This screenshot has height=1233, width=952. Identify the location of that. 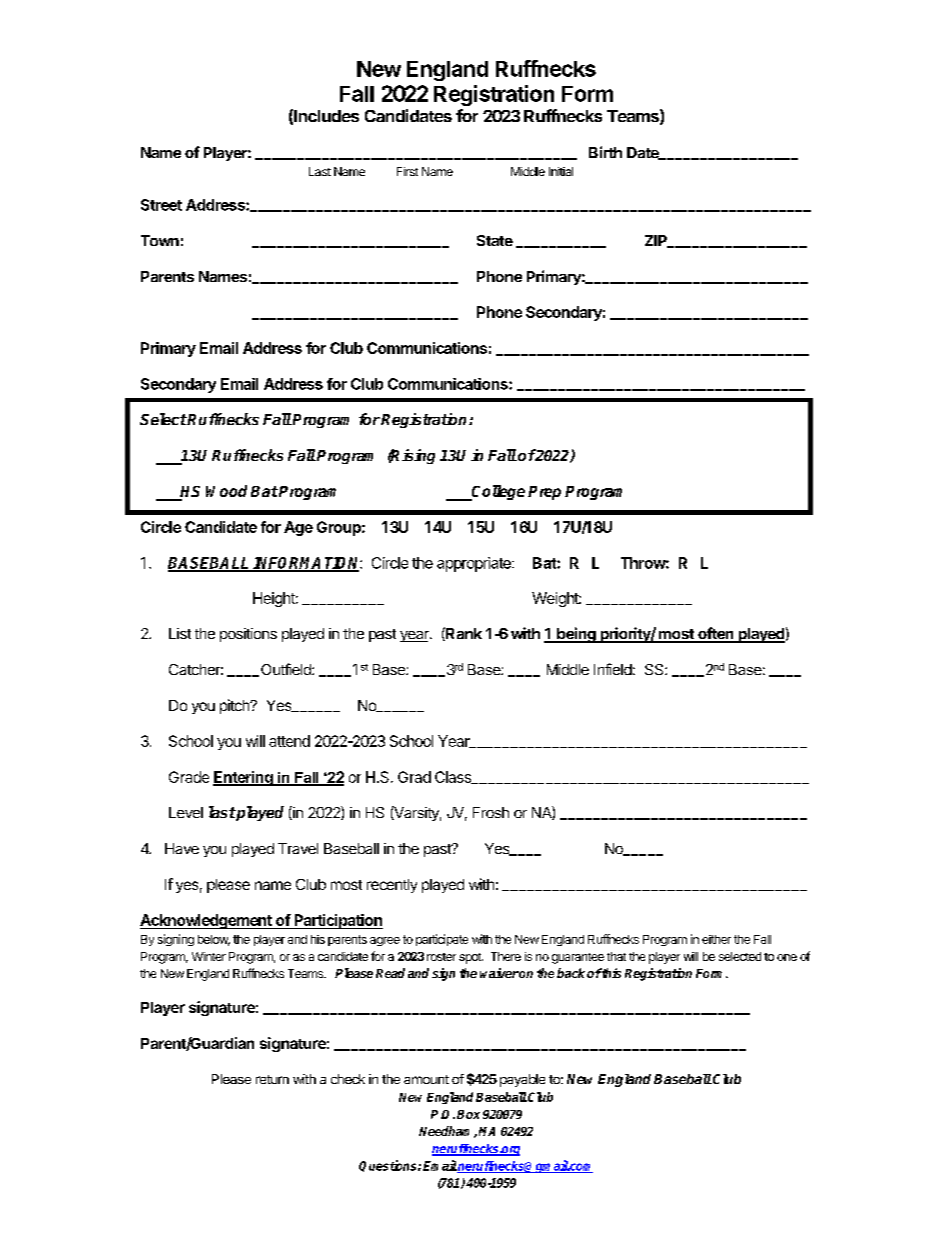
(616, 956).
